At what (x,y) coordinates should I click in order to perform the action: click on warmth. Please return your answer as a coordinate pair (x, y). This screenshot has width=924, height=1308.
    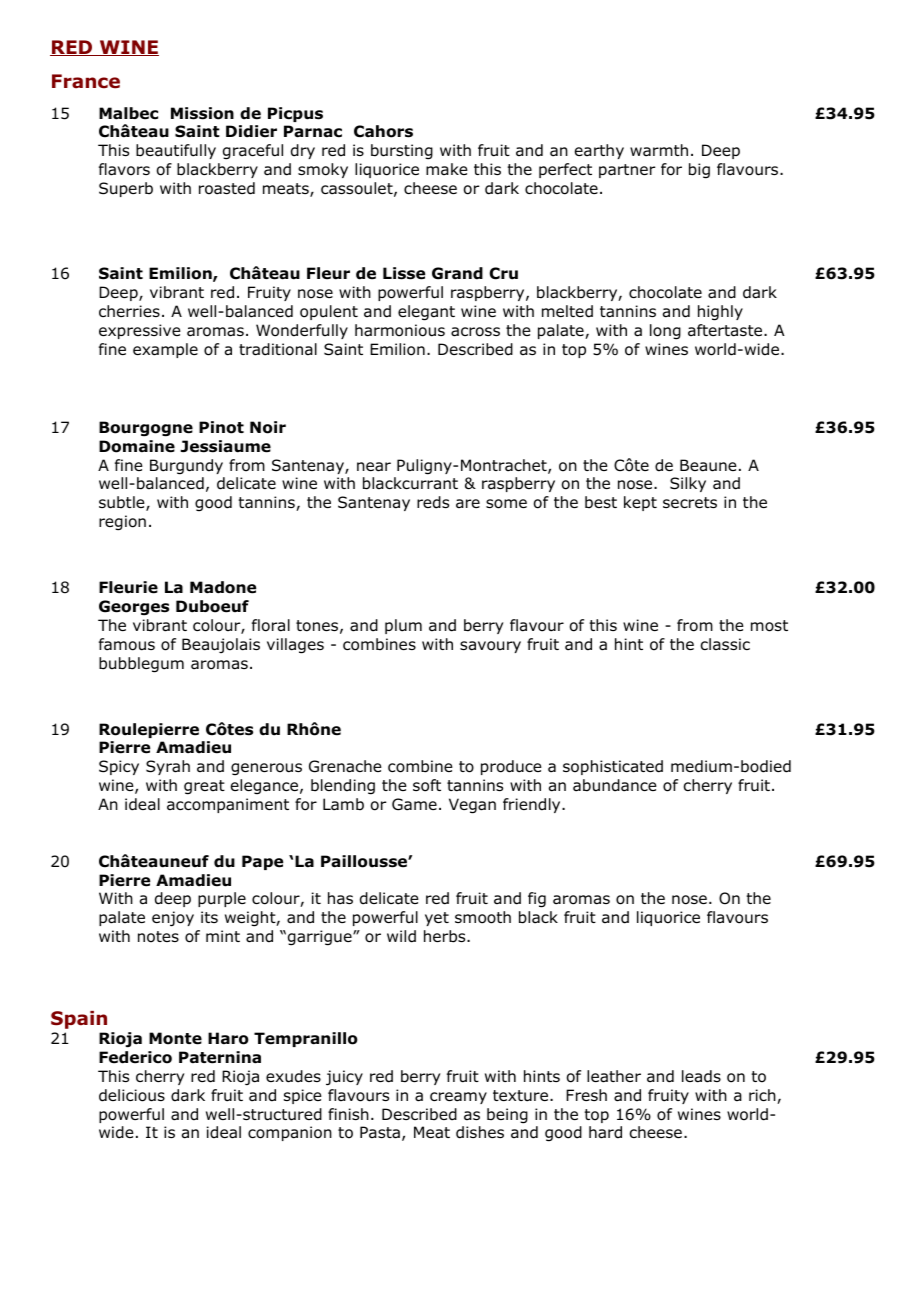
    Looking at the image, I should click on (659, 150).
